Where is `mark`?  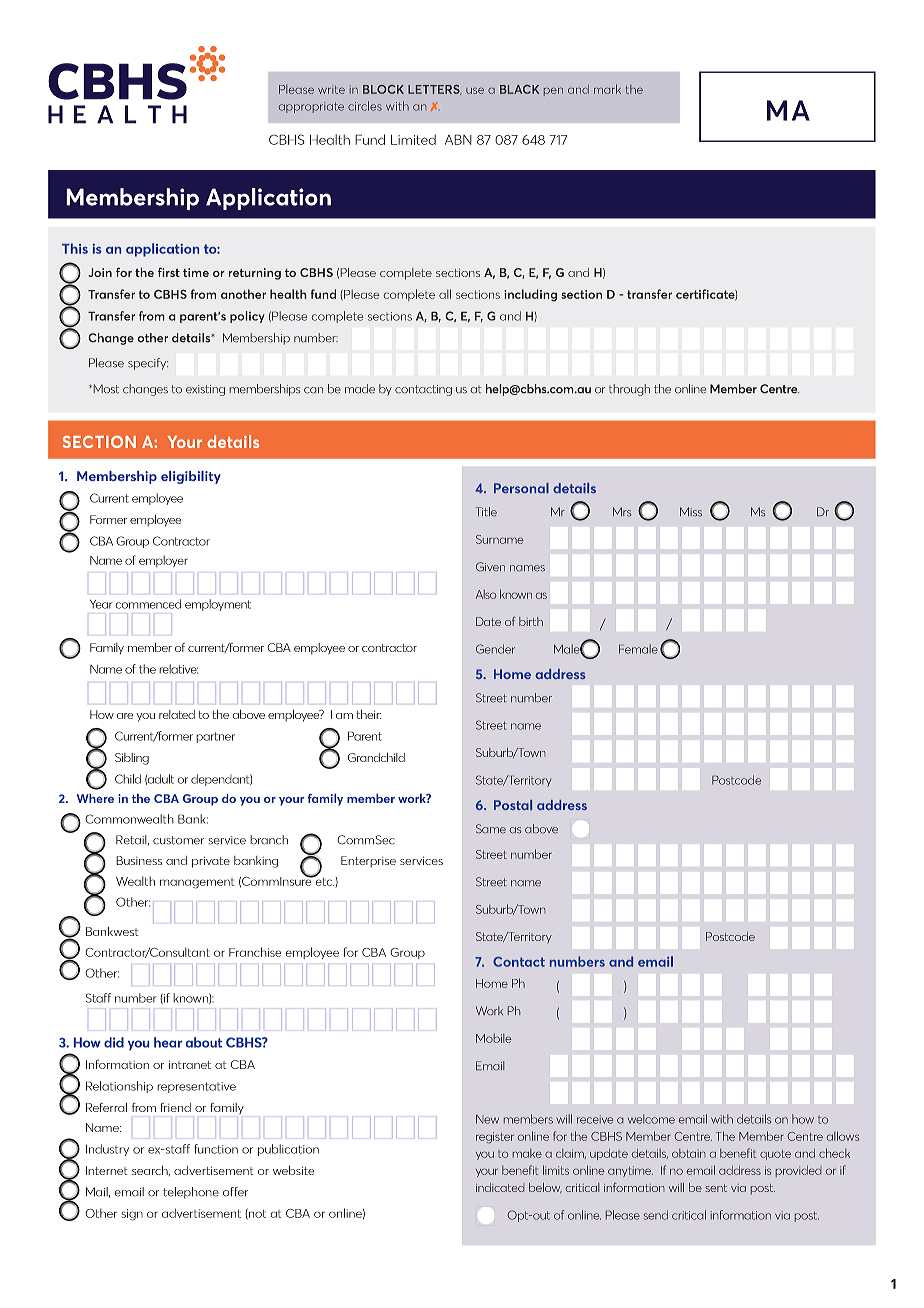
mark is located at coordinates (607, 89).
